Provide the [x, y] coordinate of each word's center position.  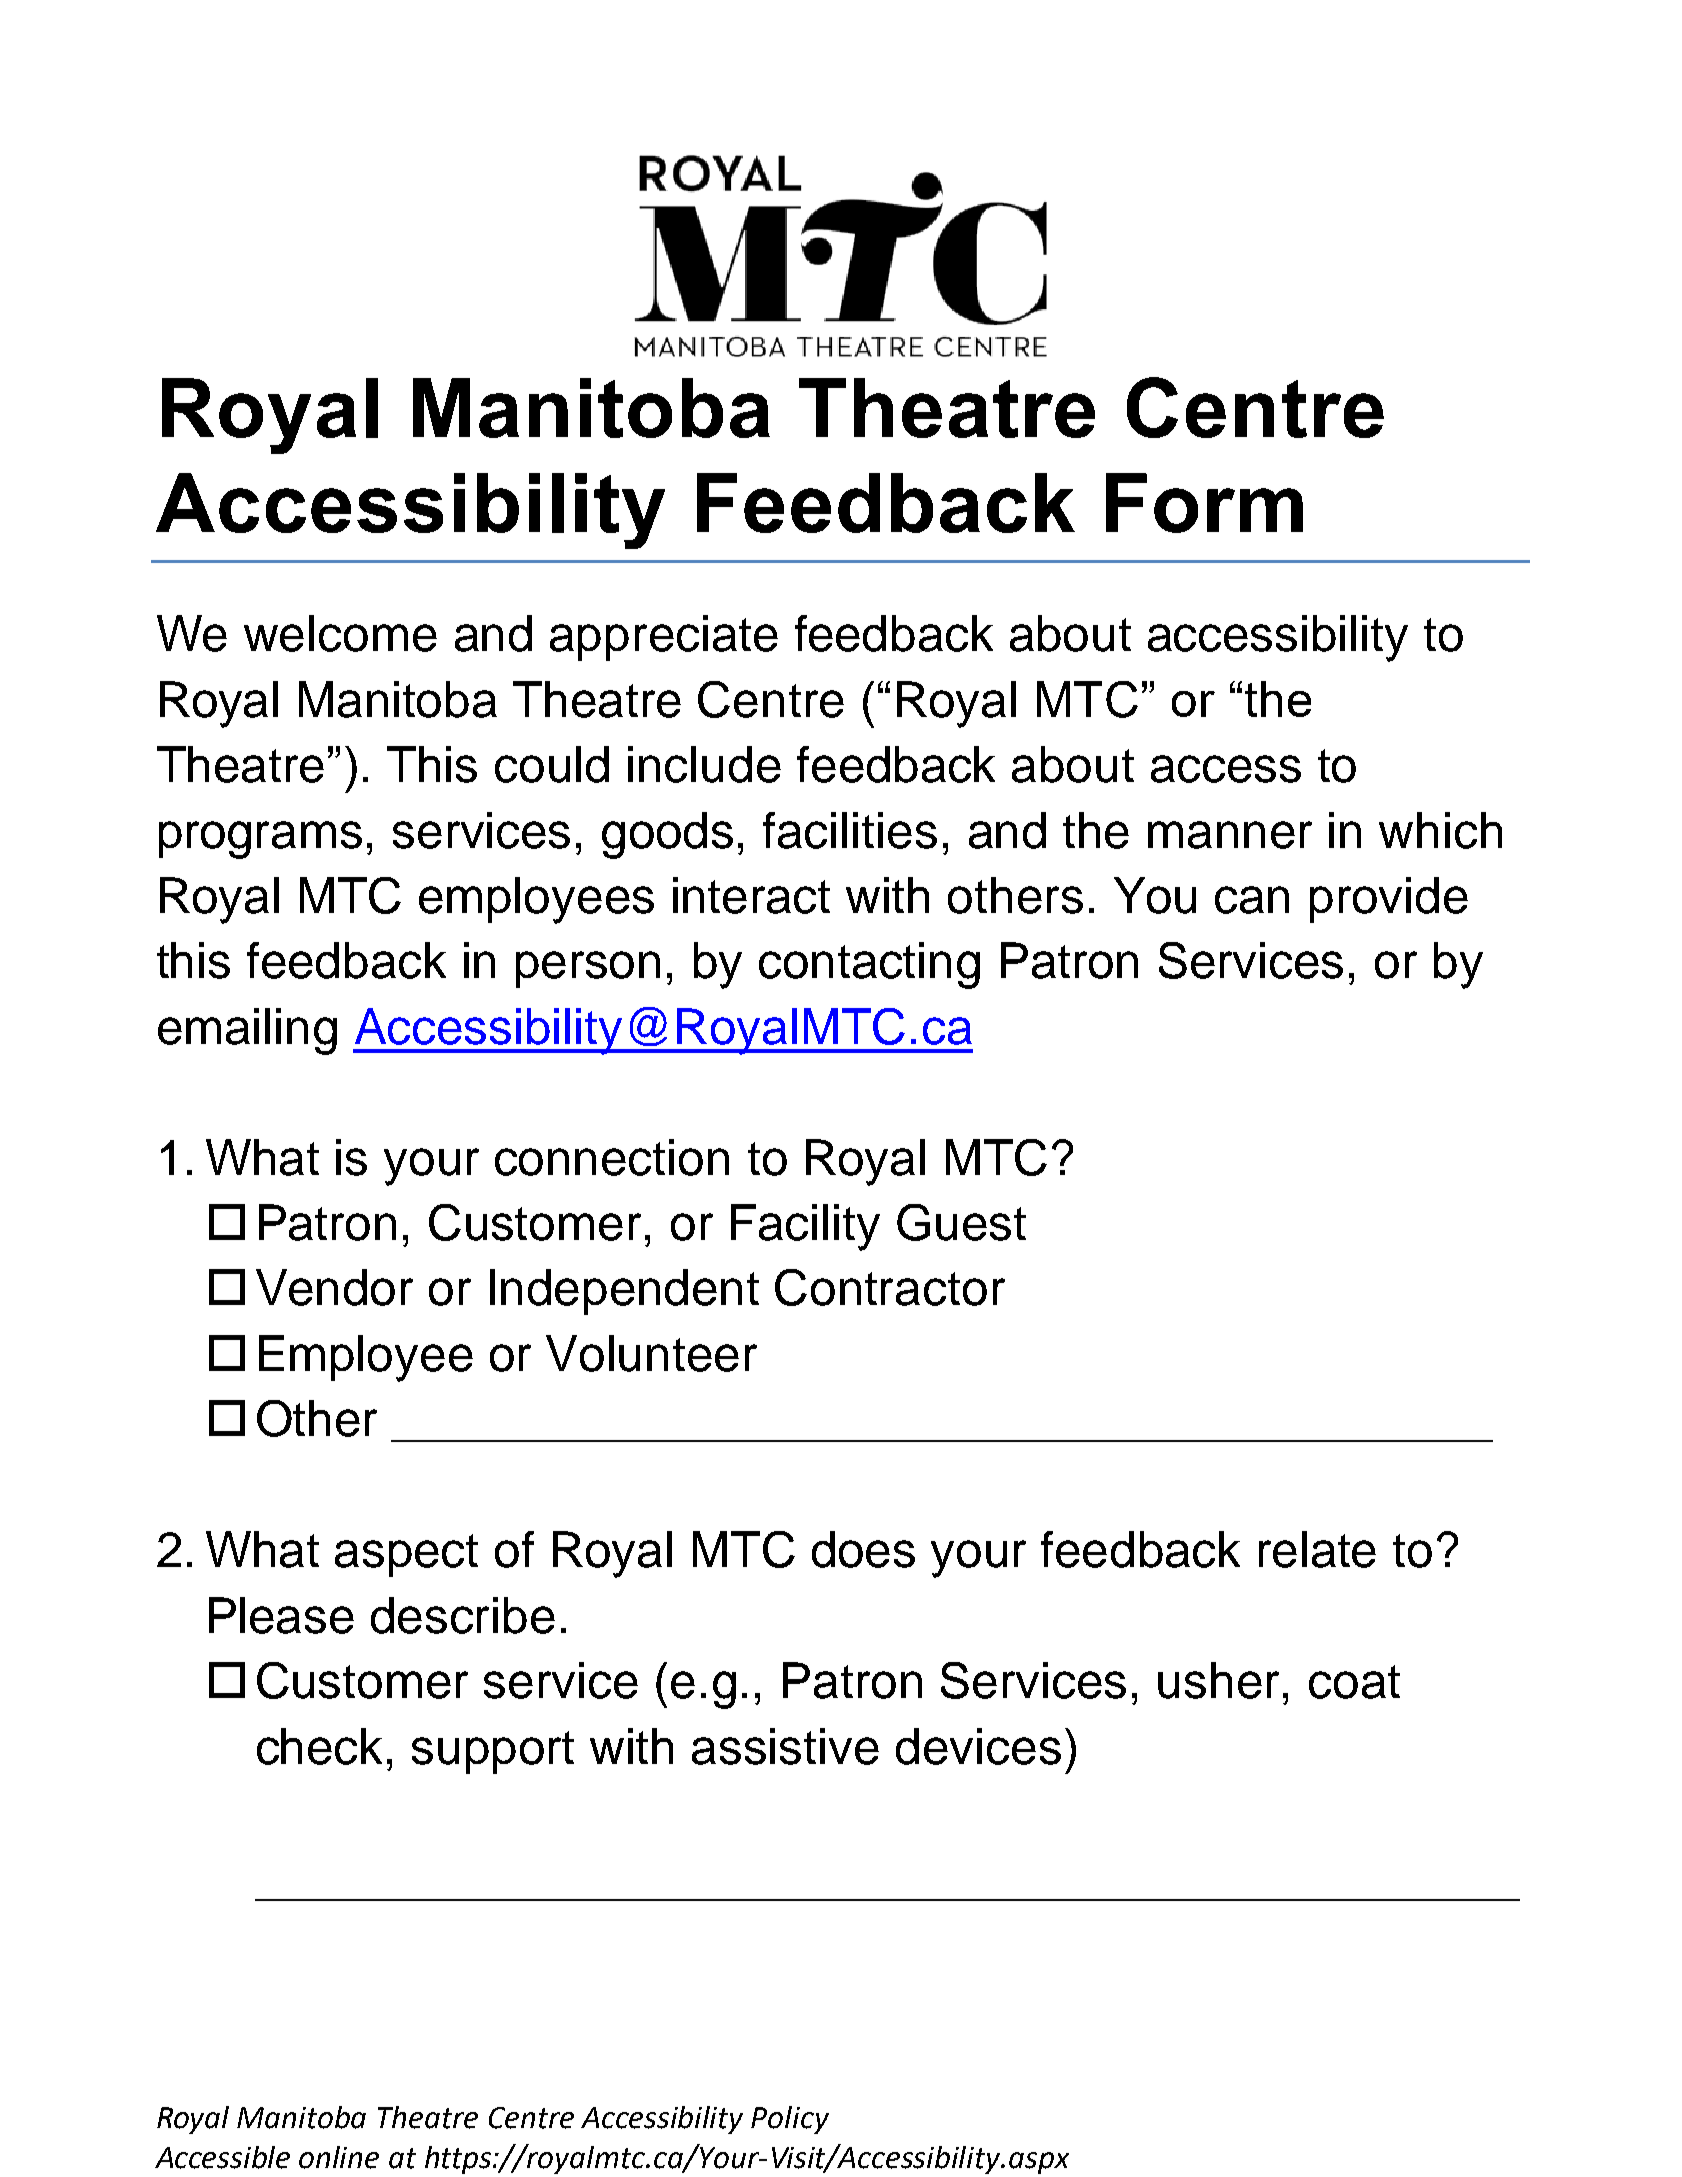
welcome [340, 633]
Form [1204, 503]
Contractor [890, 1287]
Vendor [334, 1287]
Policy [790, 2120]
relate [1317, 1549]
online [339, 2157]
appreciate [664, 638]
